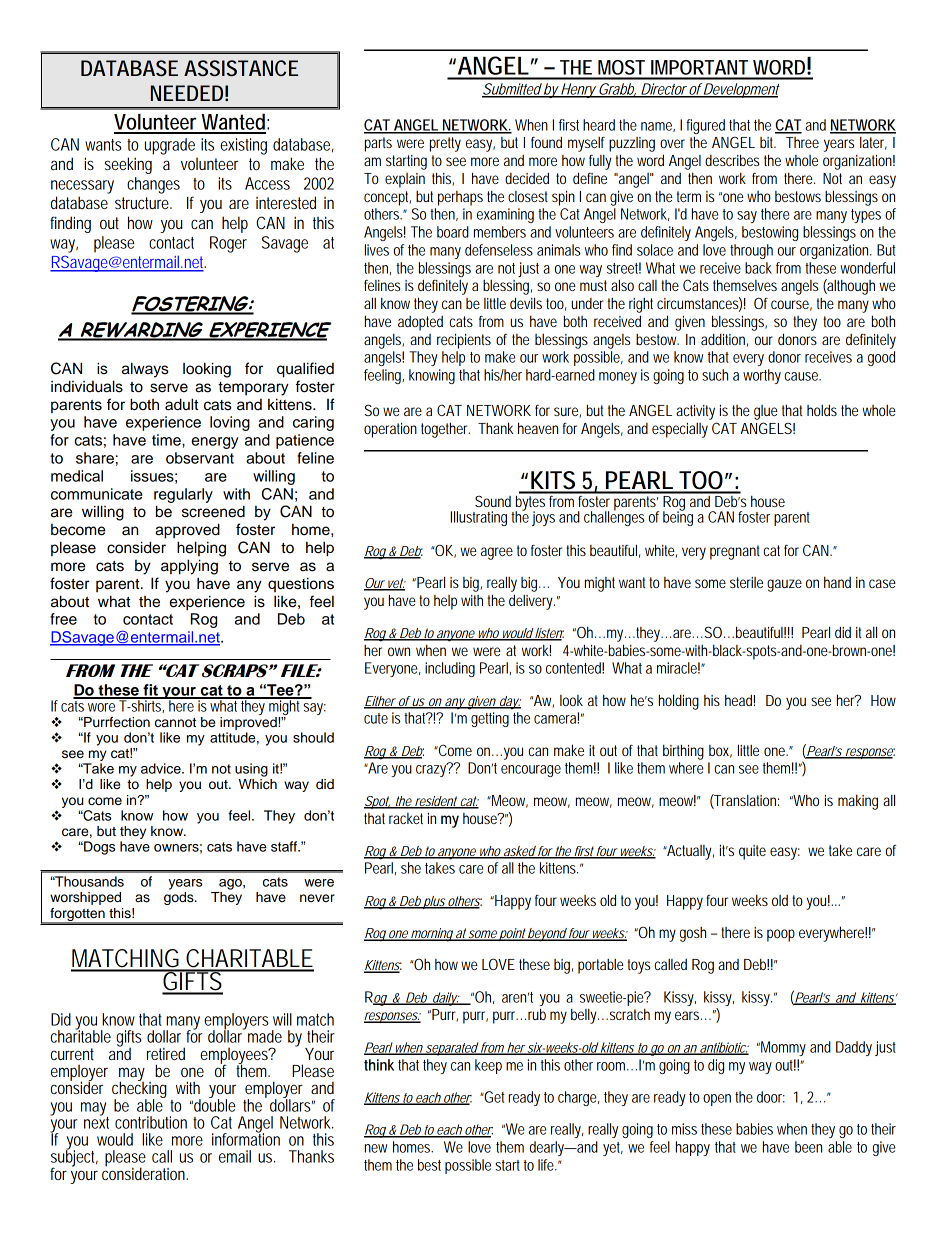 The height and width of the screenshot is (1233, 952). What do you see at coordinates (445, 430) in the screenshot?
I see `together` at bounding box center [445, 430].
